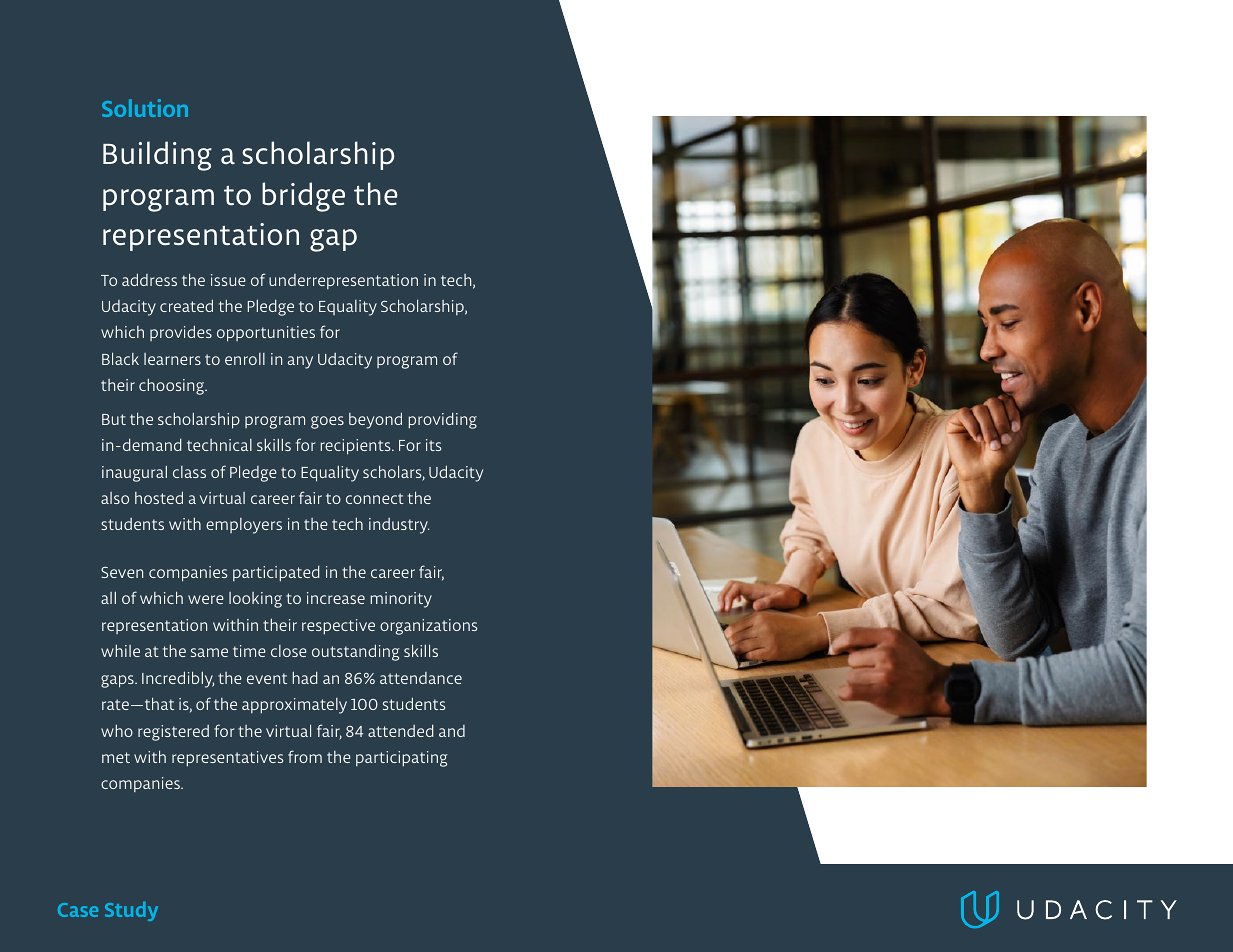 The height and width of the page is (952, 1233). What do you see at coordinates (399, 526) in the page?
I see `industry` at bounding box center [399, 526].
